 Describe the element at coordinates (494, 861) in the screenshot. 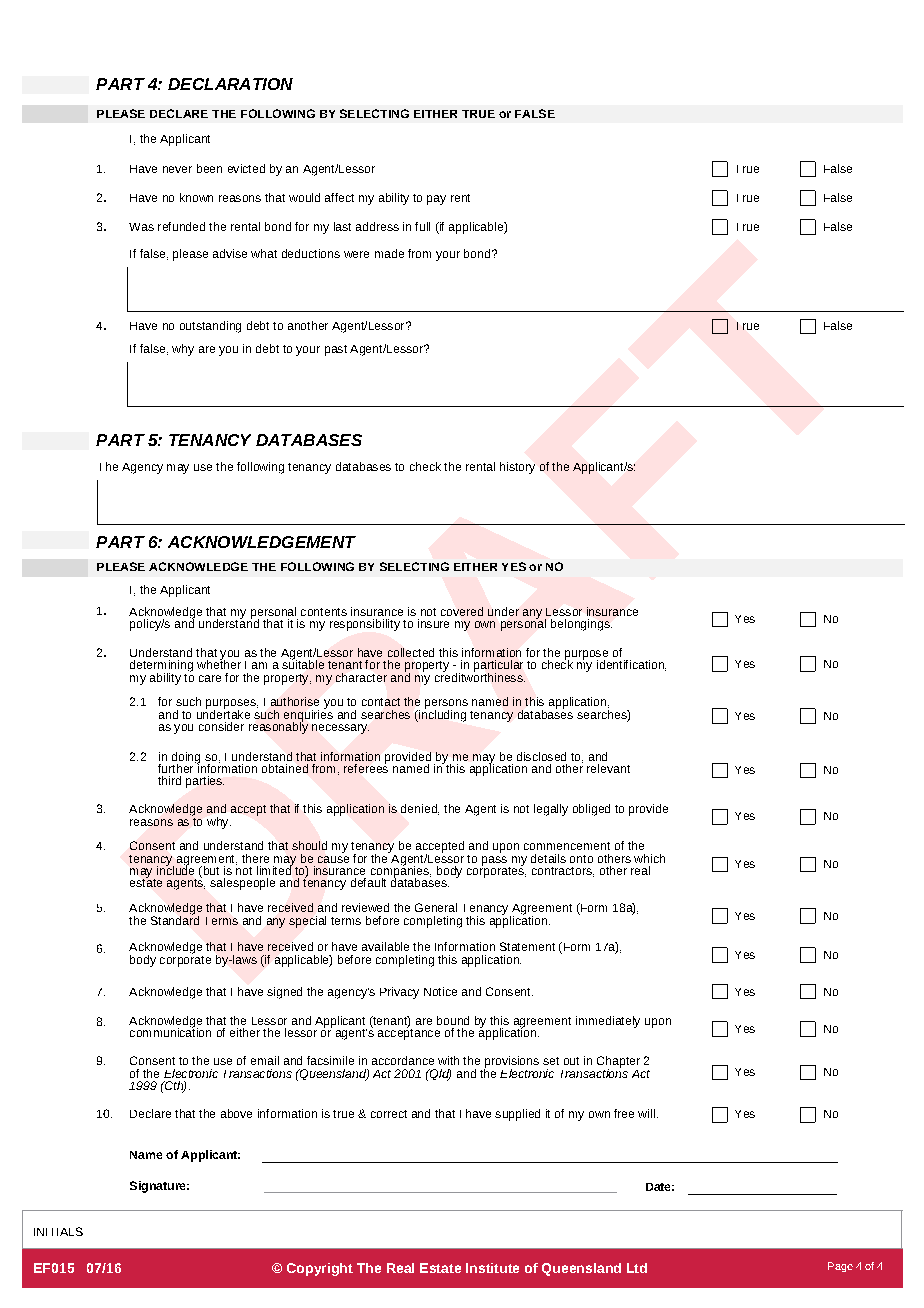

I see `pass` at that location.
